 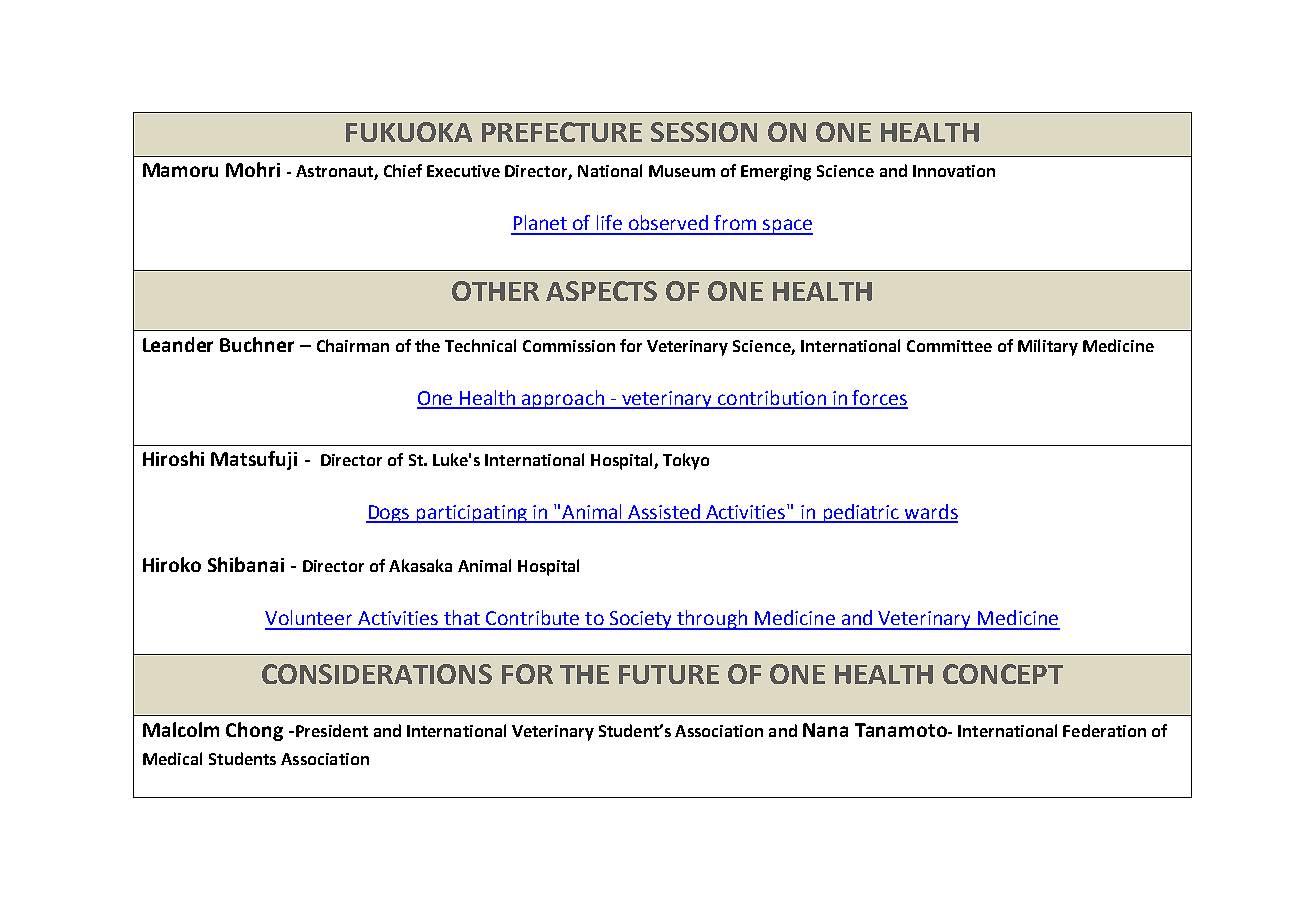 What do you see at coordinates (825, 730) in the screenshot?
I see `Nana` at bounding box center [825, 730].
